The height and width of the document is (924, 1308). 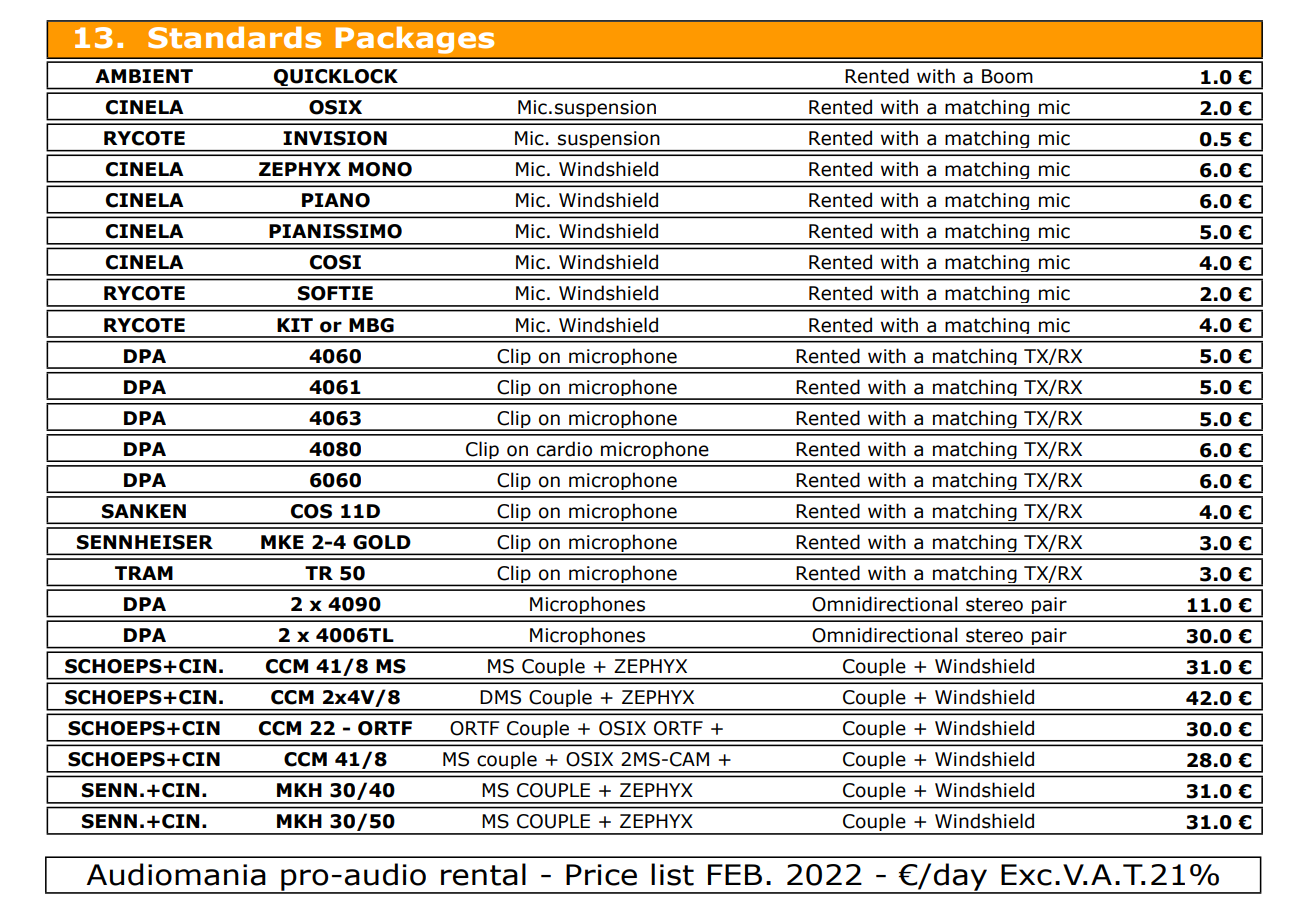 I want to click on Packages, so click(x=414, y=40).
